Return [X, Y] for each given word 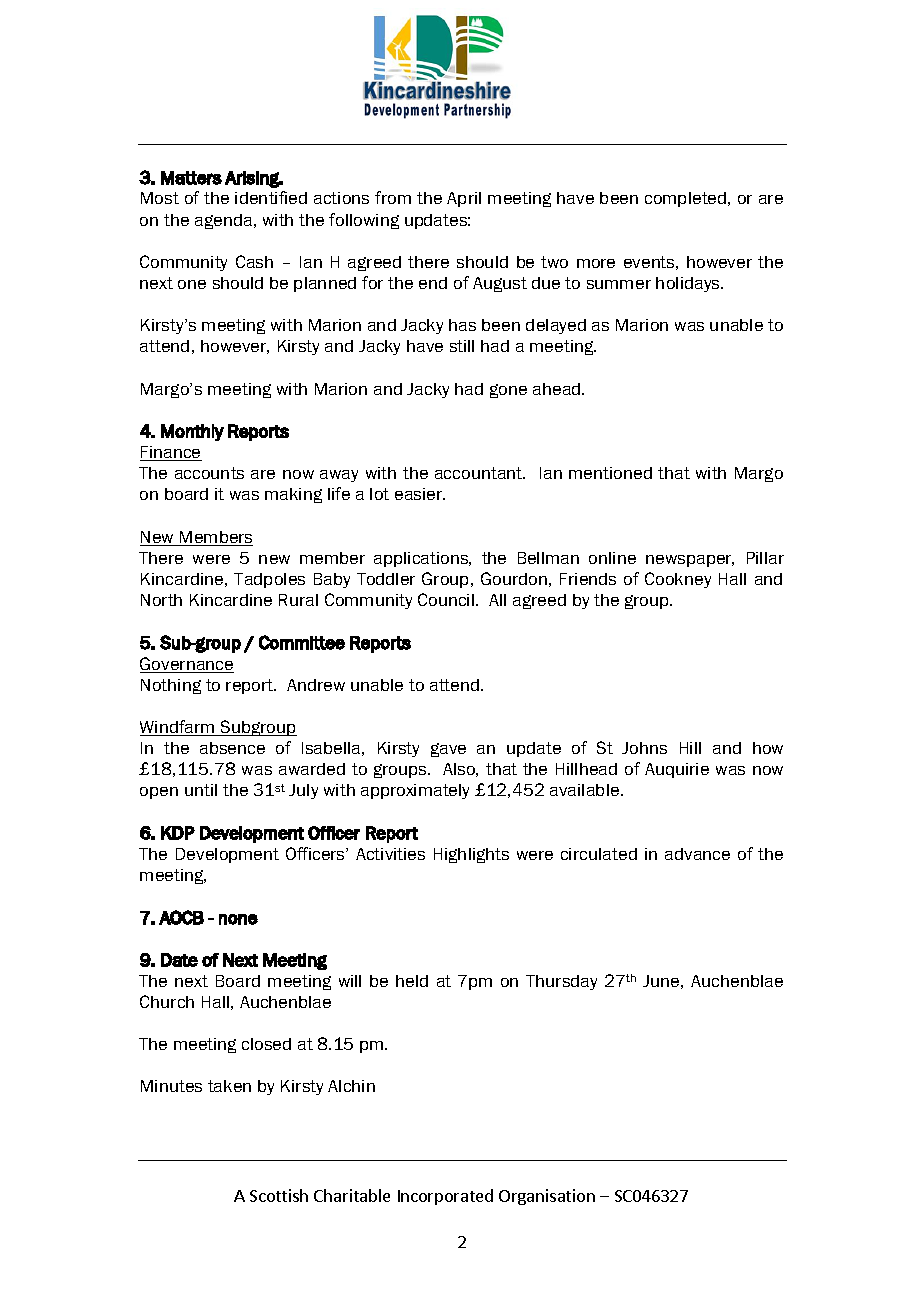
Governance [187, 665]
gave [448, 750]
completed [687, 199]
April [464, 199]
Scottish [279, 1195]
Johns [644, 748]
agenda [225, 221]
